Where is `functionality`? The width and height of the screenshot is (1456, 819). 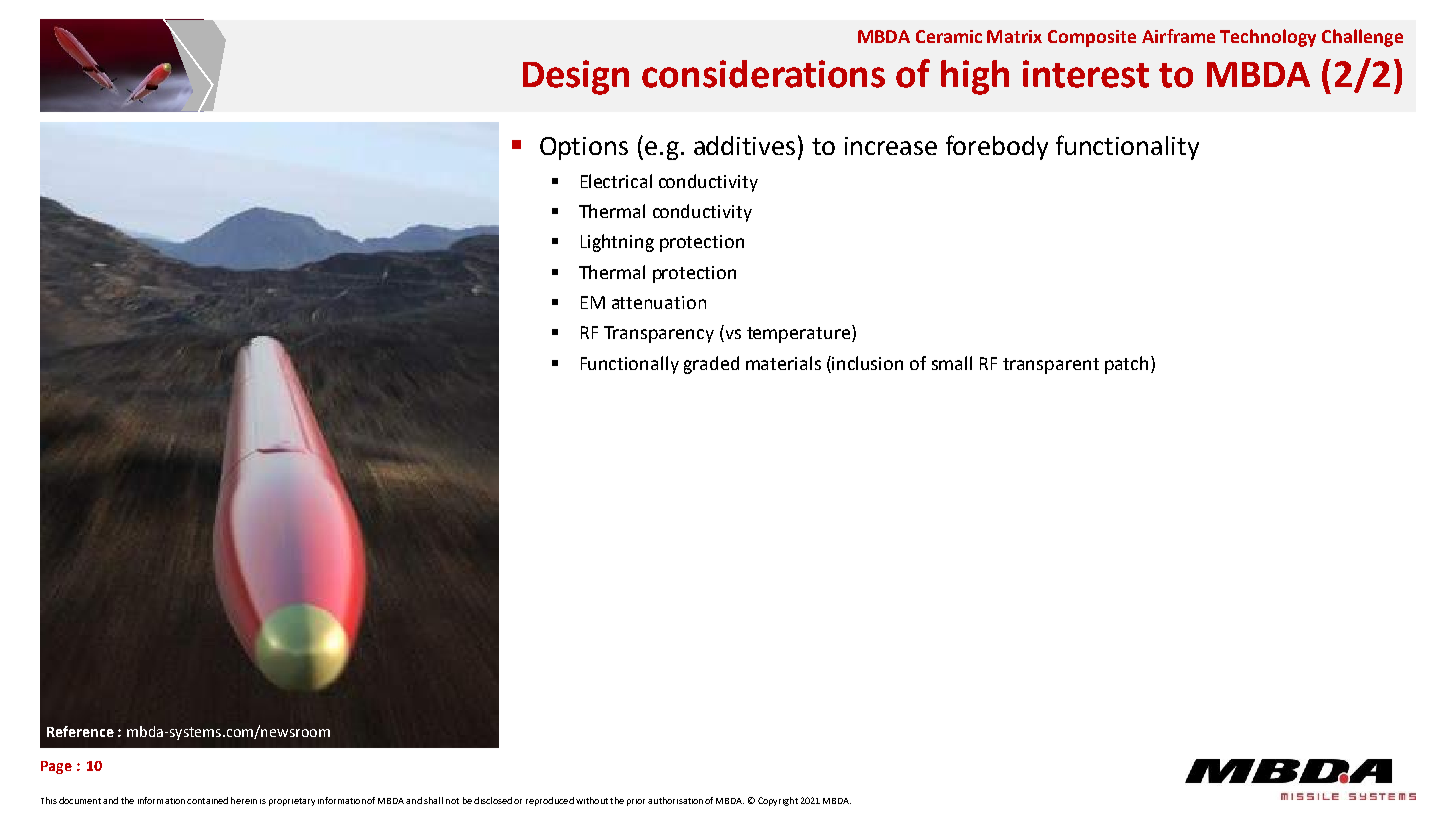
functionality is located at coordinates (1127, 147).
